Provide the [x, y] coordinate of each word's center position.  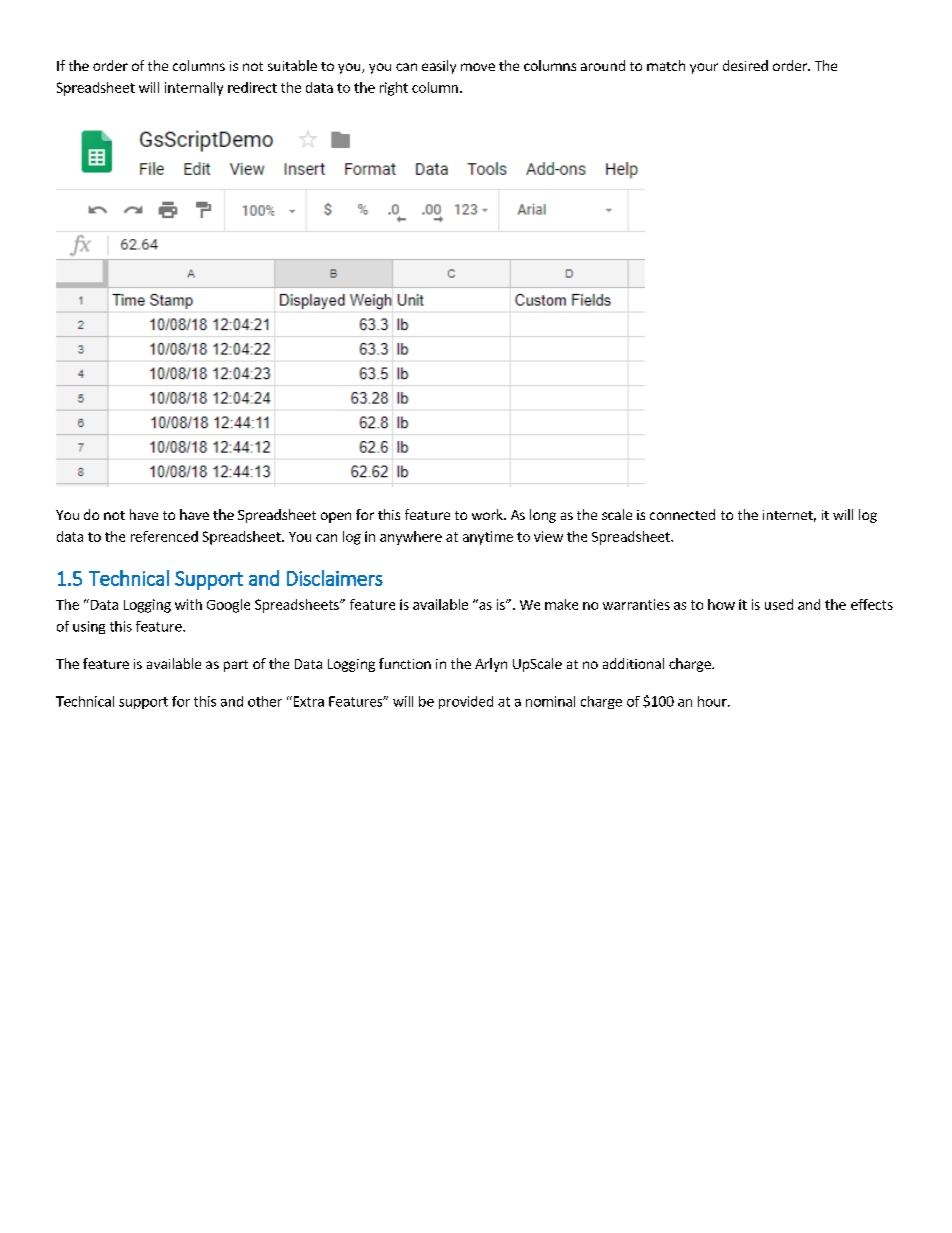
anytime [488, 538]
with [188, 604]
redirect [252, 87]
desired [745, 65]
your [704, 68]
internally [194, 89]
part [236, 666]
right [394, 89]
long [543, 516]
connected [682, 514]
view [548, 536]
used [779, 604]
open [336, 517]
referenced [164, 536]
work [488, 514]
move [478, 67]
